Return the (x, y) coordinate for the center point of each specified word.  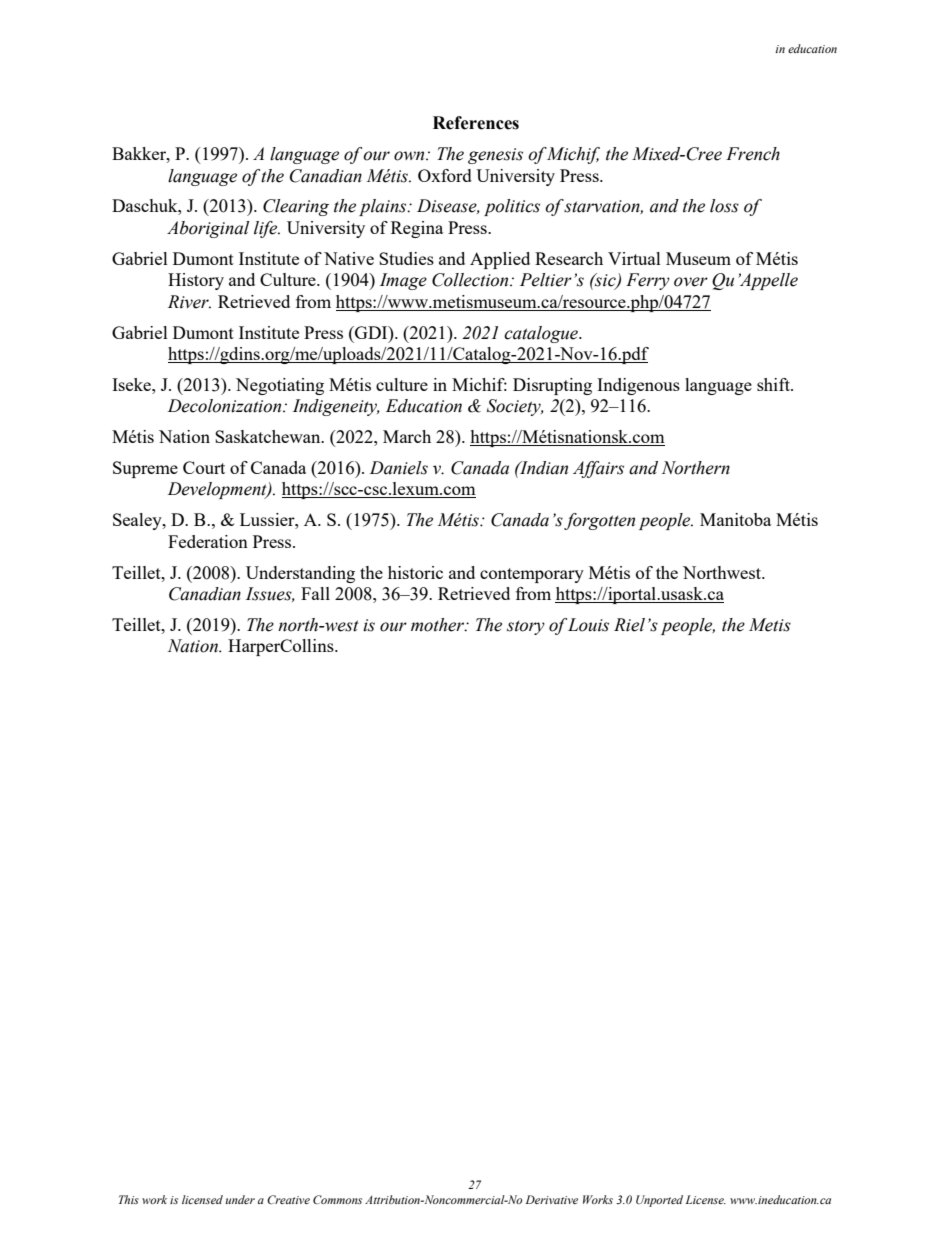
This (129, 1199)
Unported (659, 1201)
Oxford (445, 175)
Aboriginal (208, 229)
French (753, 154)
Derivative (552, 1199)
